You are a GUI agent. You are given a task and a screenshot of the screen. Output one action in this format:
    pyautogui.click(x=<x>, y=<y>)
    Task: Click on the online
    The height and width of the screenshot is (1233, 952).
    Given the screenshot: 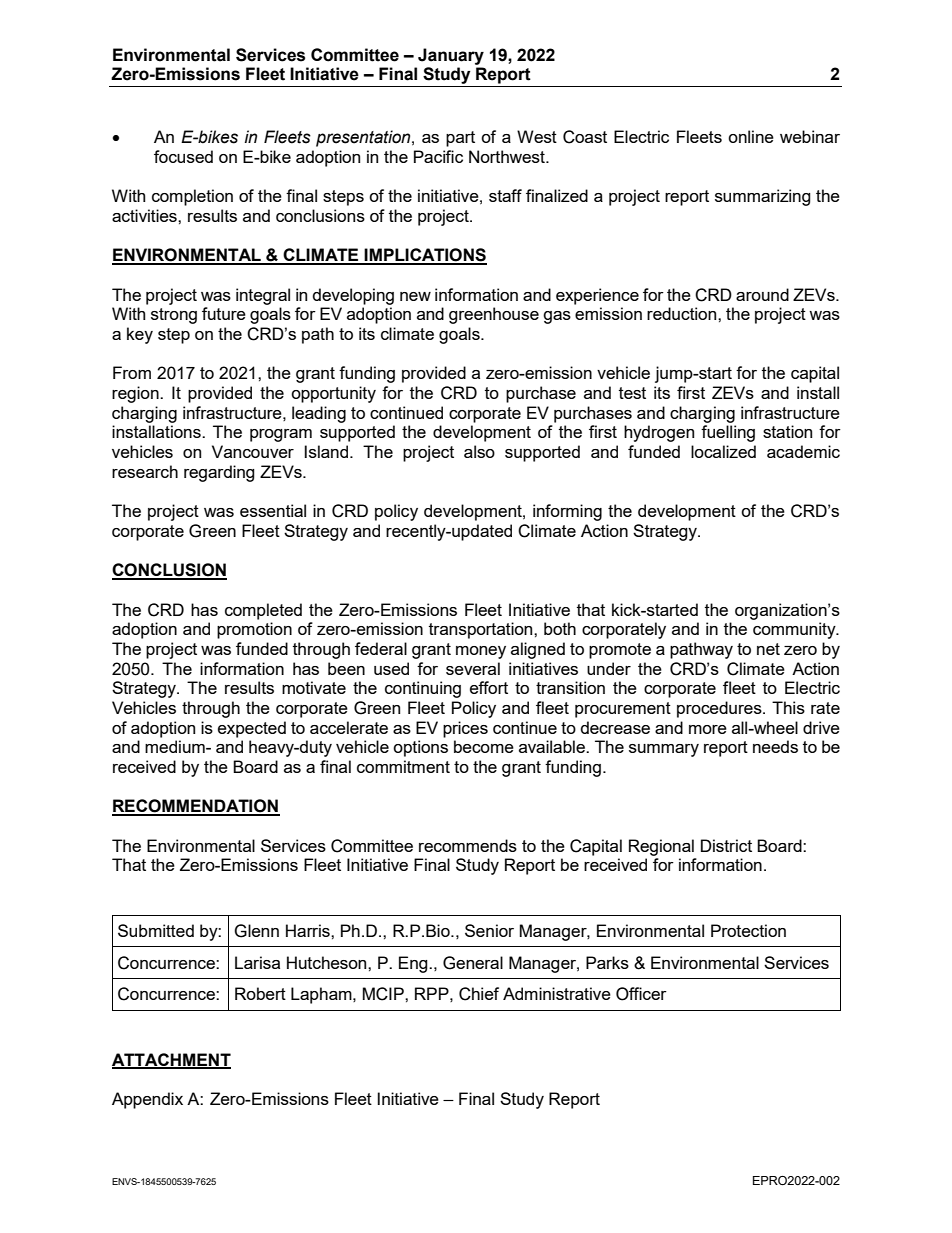 What is the action you would take?
    pyautogui.click(x=751, y=136)
